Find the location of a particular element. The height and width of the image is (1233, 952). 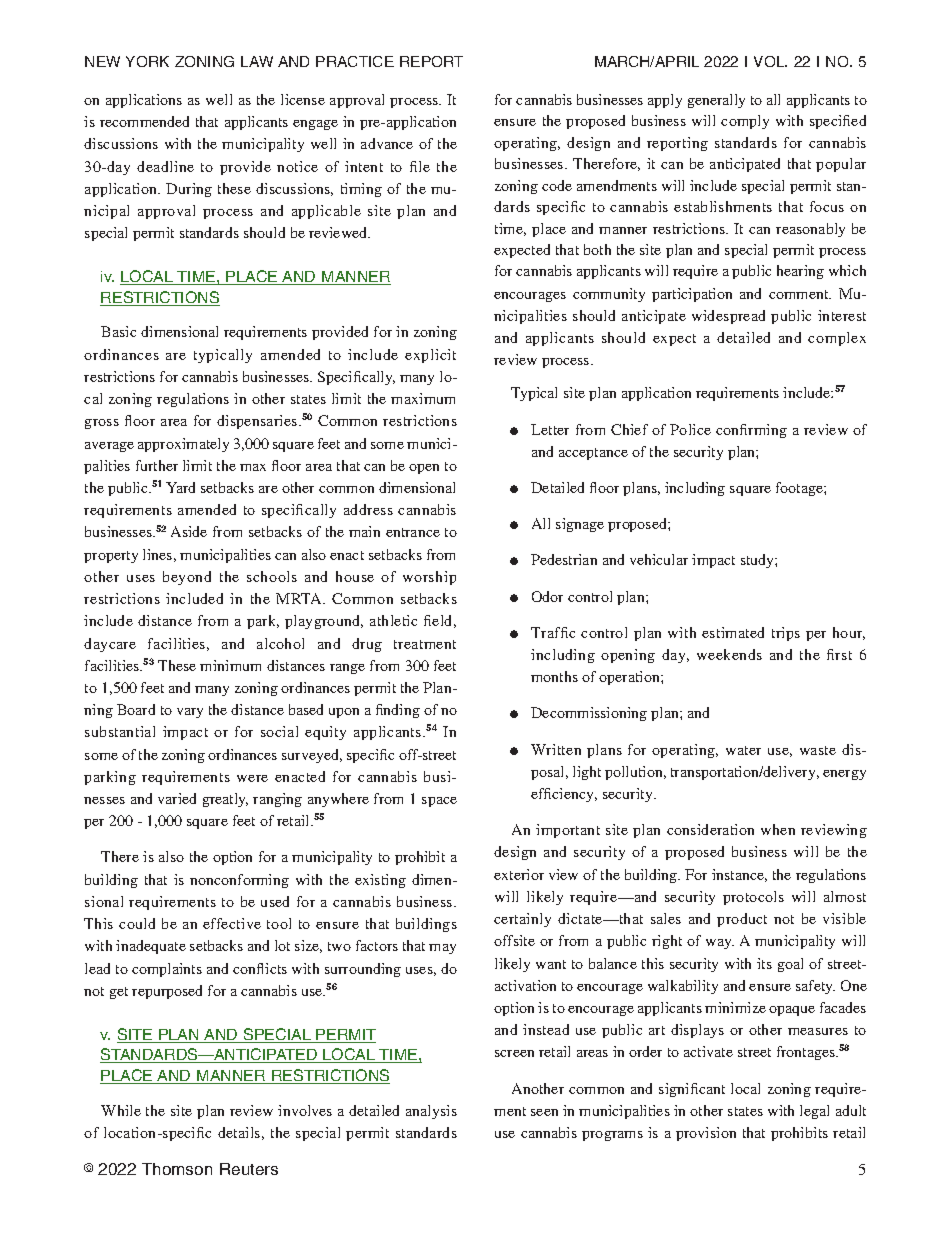

worship is located at coordinates (429, 578).
